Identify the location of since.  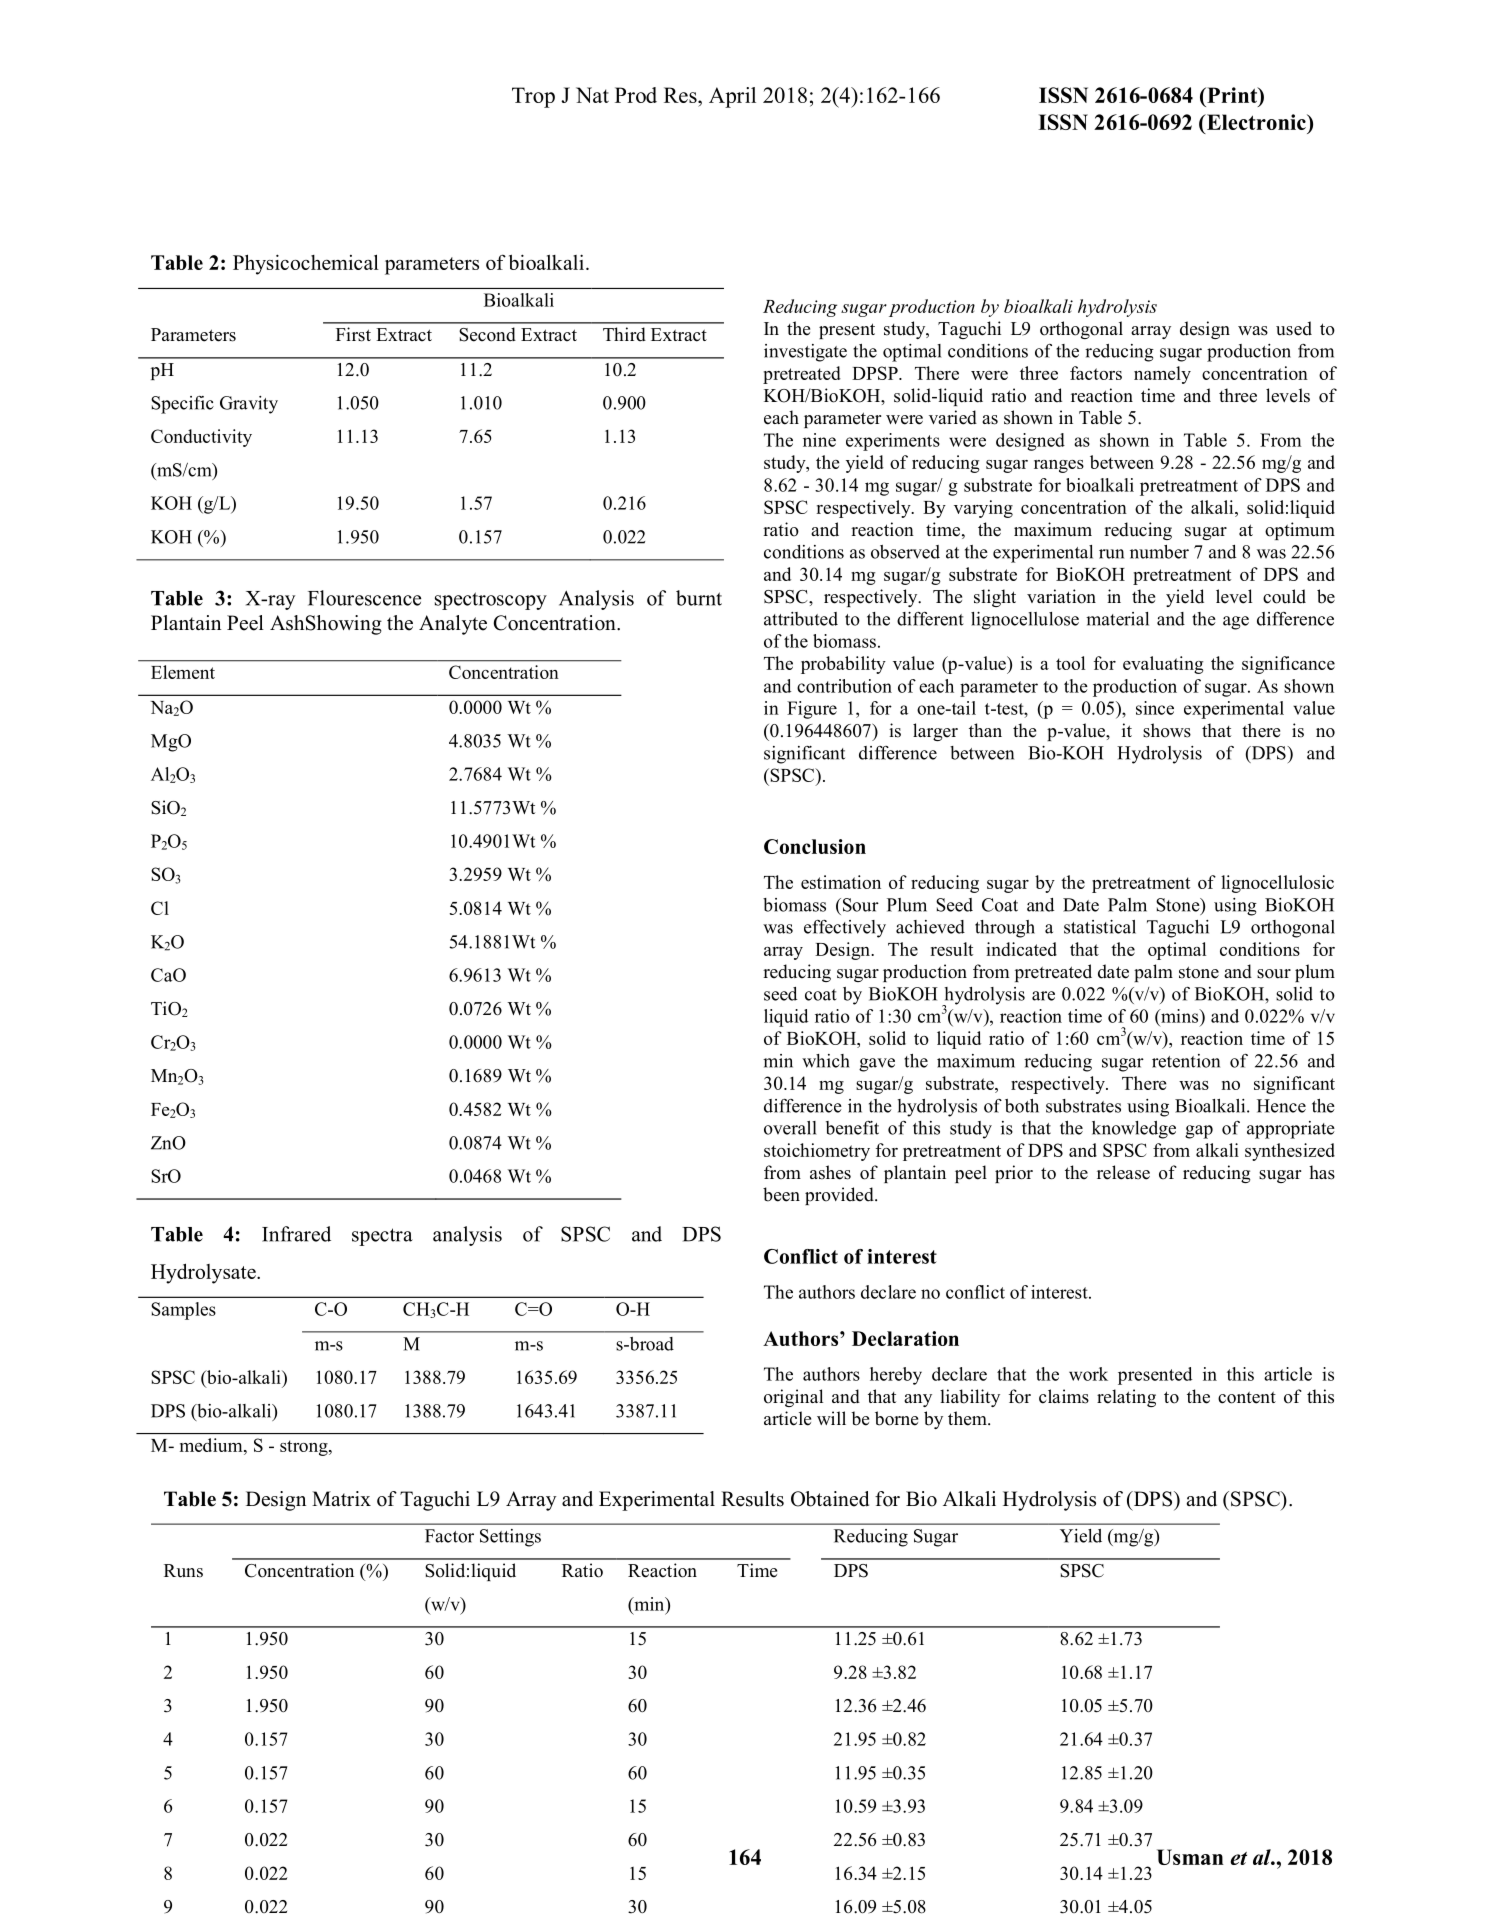
(1155, 708).
